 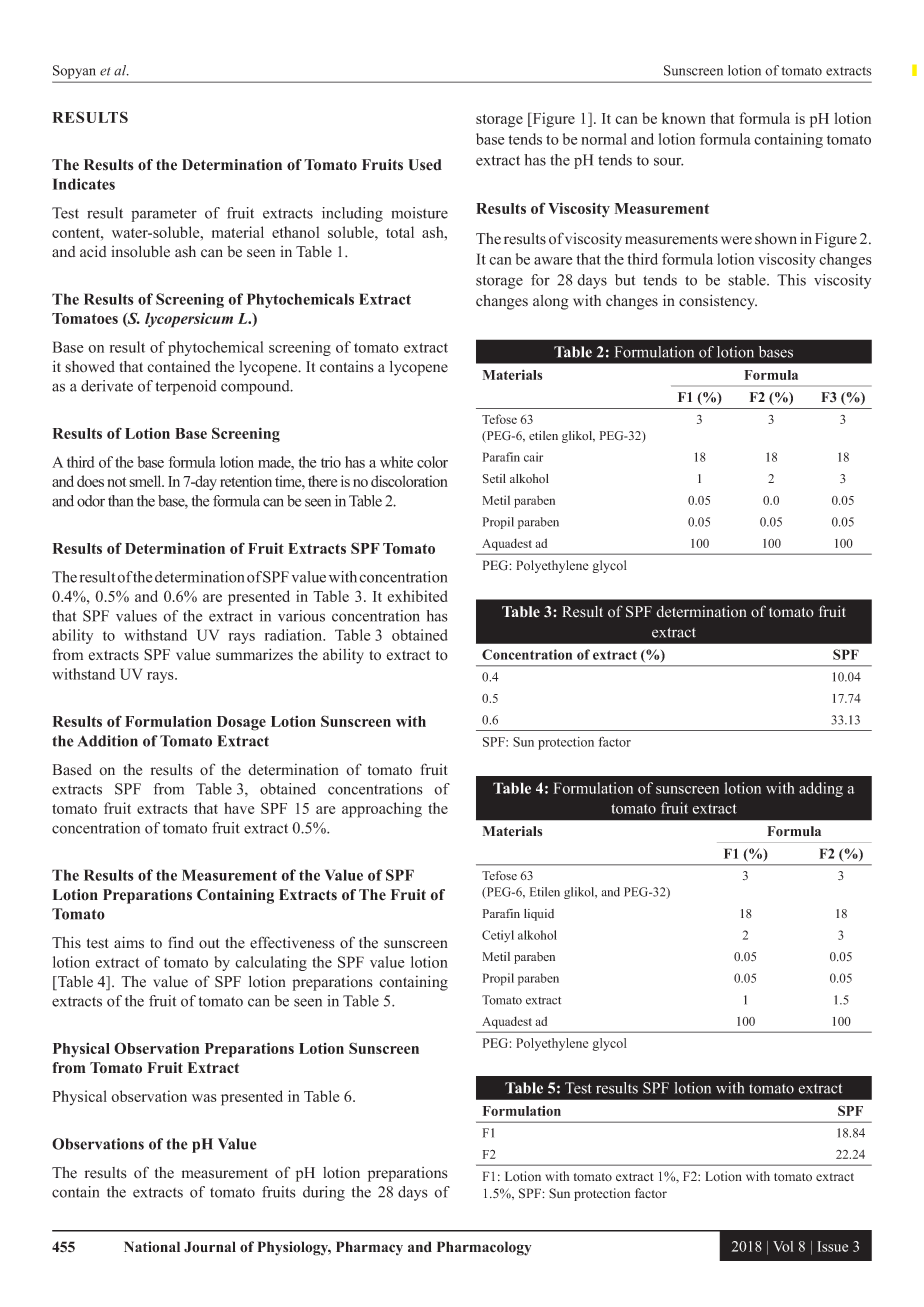 I want to click on approaching, so click(x=382, y=810).
